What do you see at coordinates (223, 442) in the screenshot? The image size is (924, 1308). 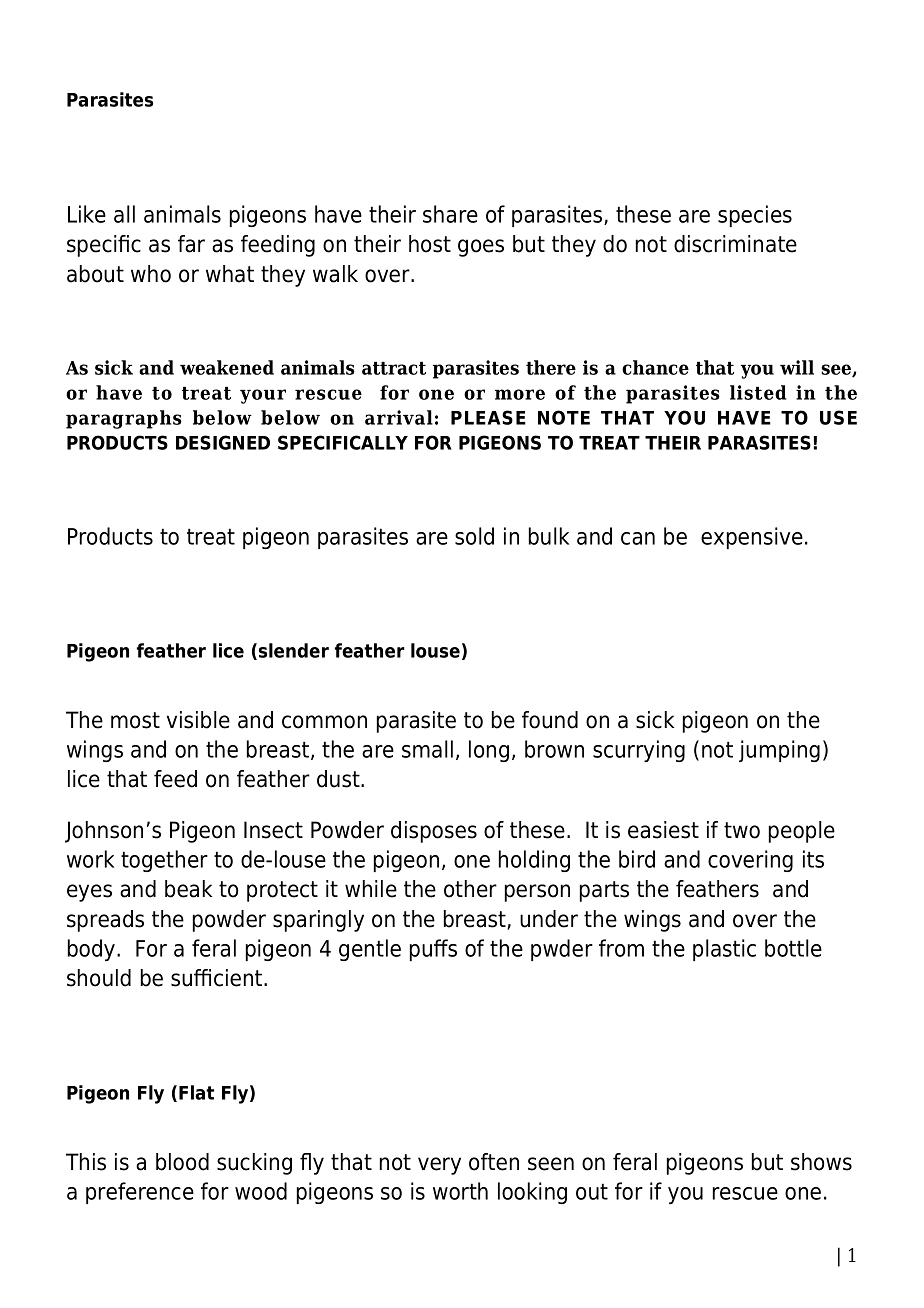 I see `DESIGNED` at bounding box center [223, 442].
